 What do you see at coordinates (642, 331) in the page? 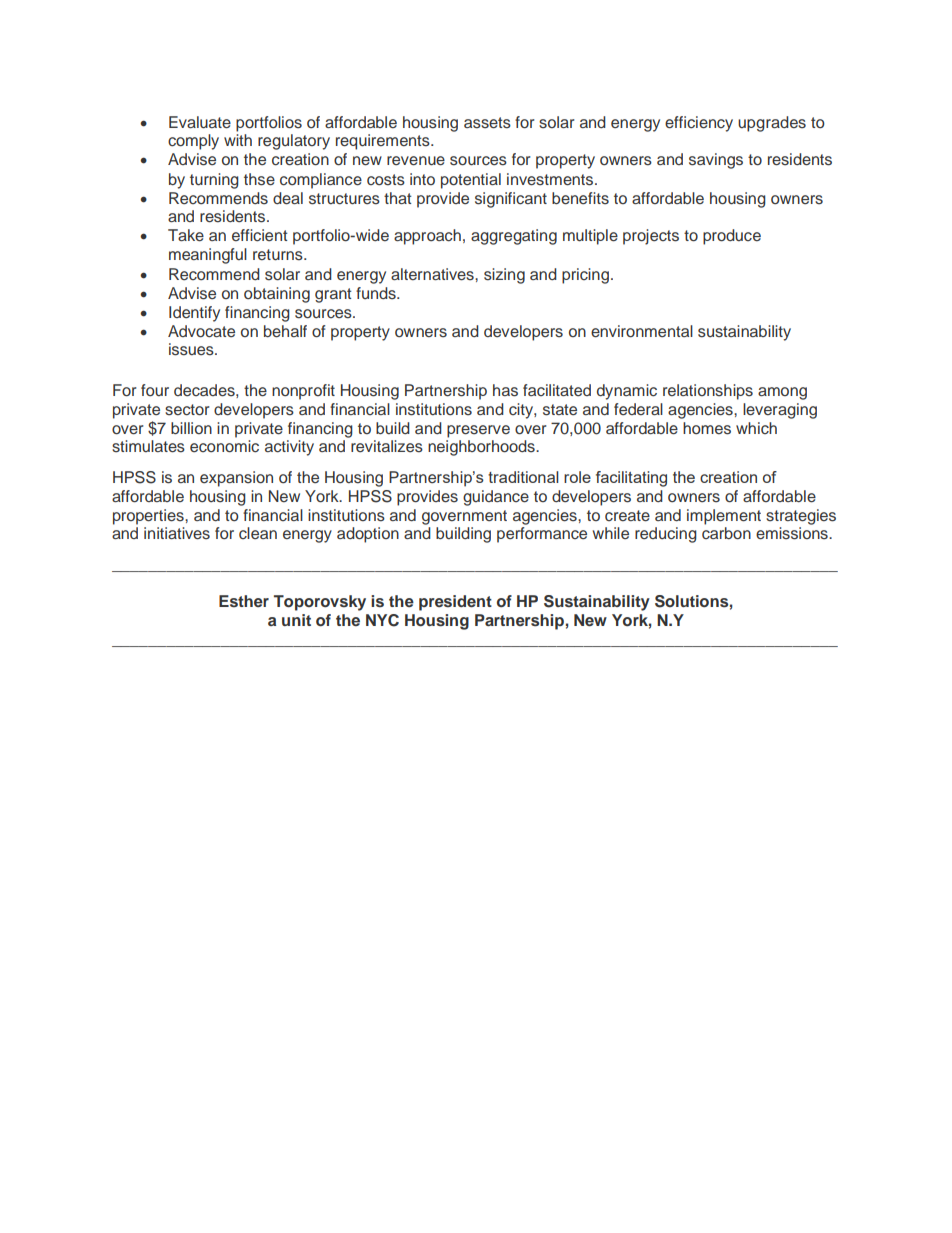
I see `environmental` at bounding box center [642, 331].
